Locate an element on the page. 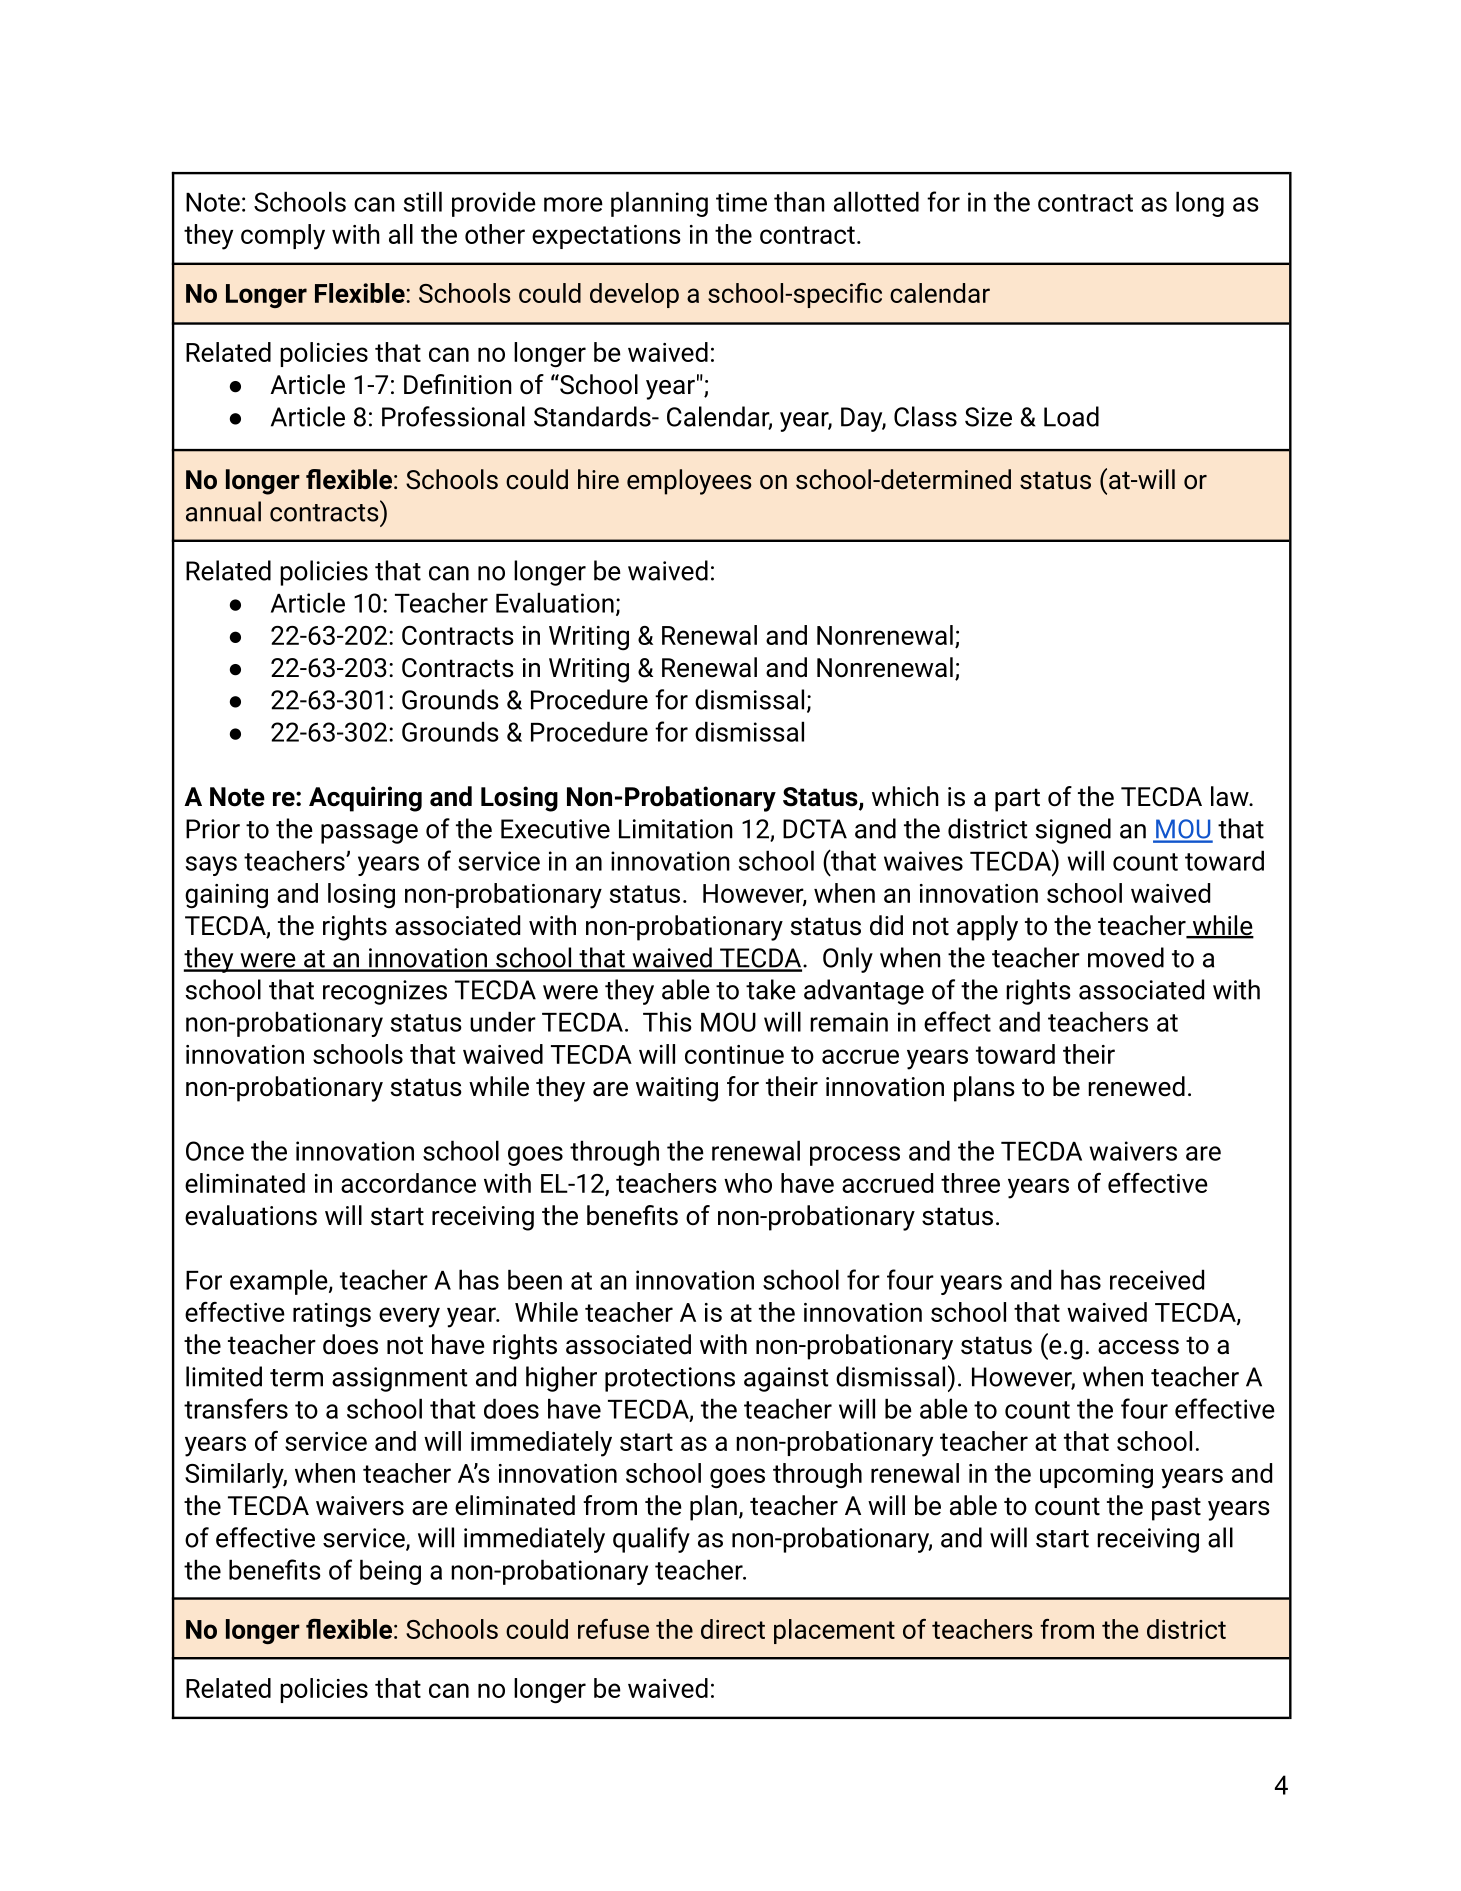  time is located at coordinates (741, 202).
